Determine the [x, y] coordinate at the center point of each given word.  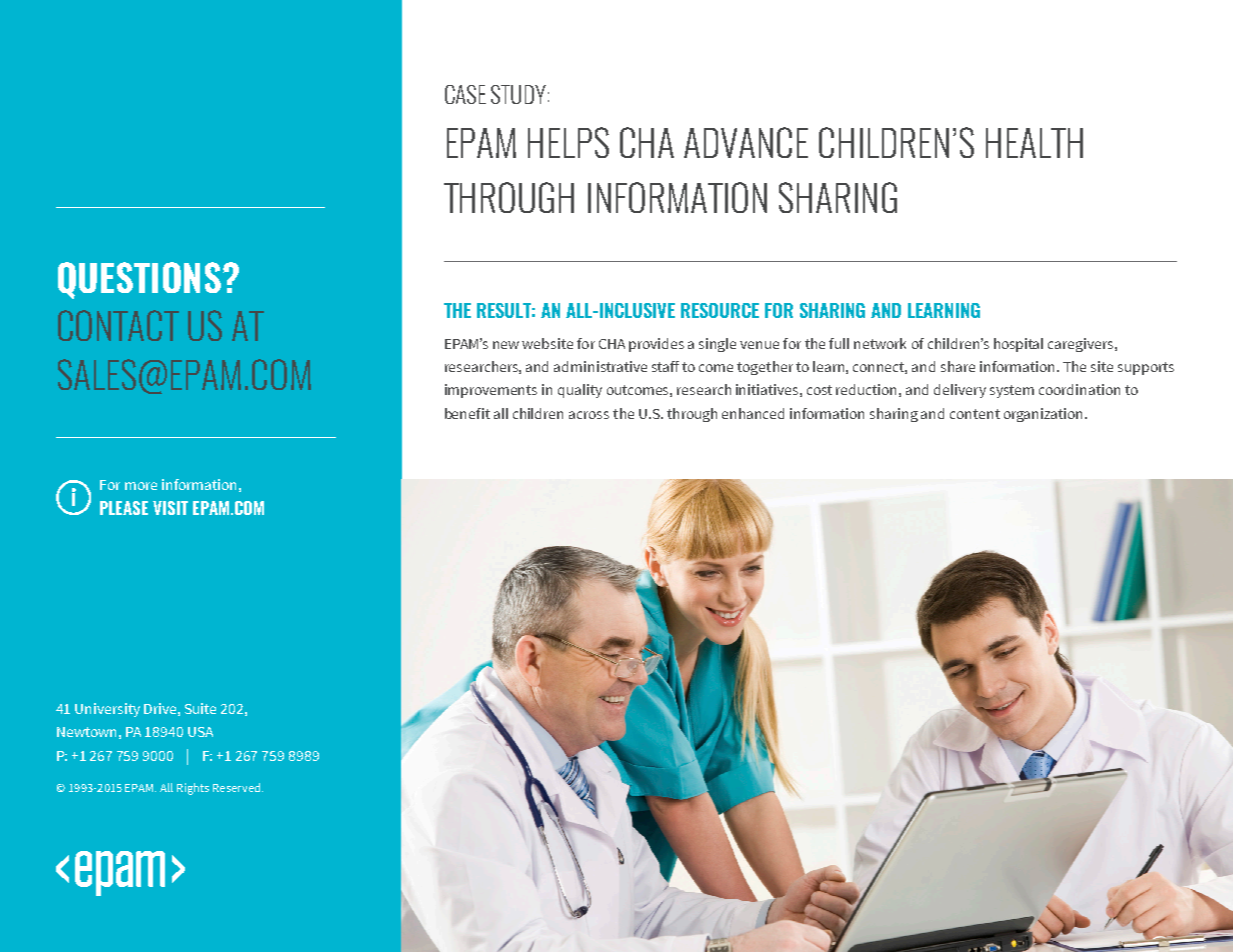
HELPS [568, 142]
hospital [1018, 345]
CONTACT [118, 325]
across [589, 415]
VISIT [170, 508]
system [1012, 391]
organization [1045, 415]
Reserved [238, 787]
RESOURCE [720, 310]
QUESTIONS [141, 280]
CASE [465, 94]
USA [200, 732]
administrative [600, 366]
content [975, 414]
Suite [200, 708]
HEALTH [1034, 143]
